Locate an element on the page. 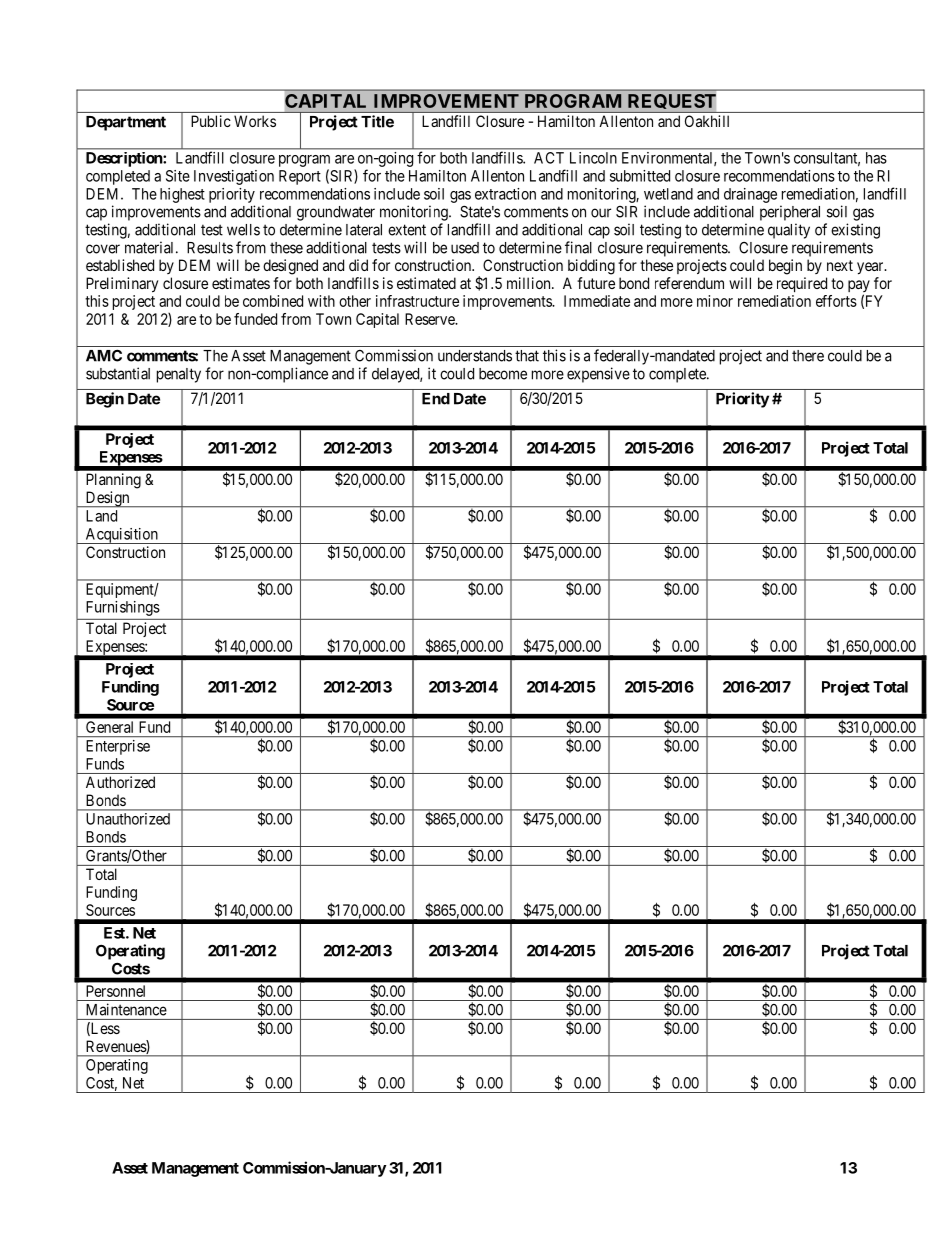 The height and width of the document is (1233, 952). that is located at coordinates (527, 356).
